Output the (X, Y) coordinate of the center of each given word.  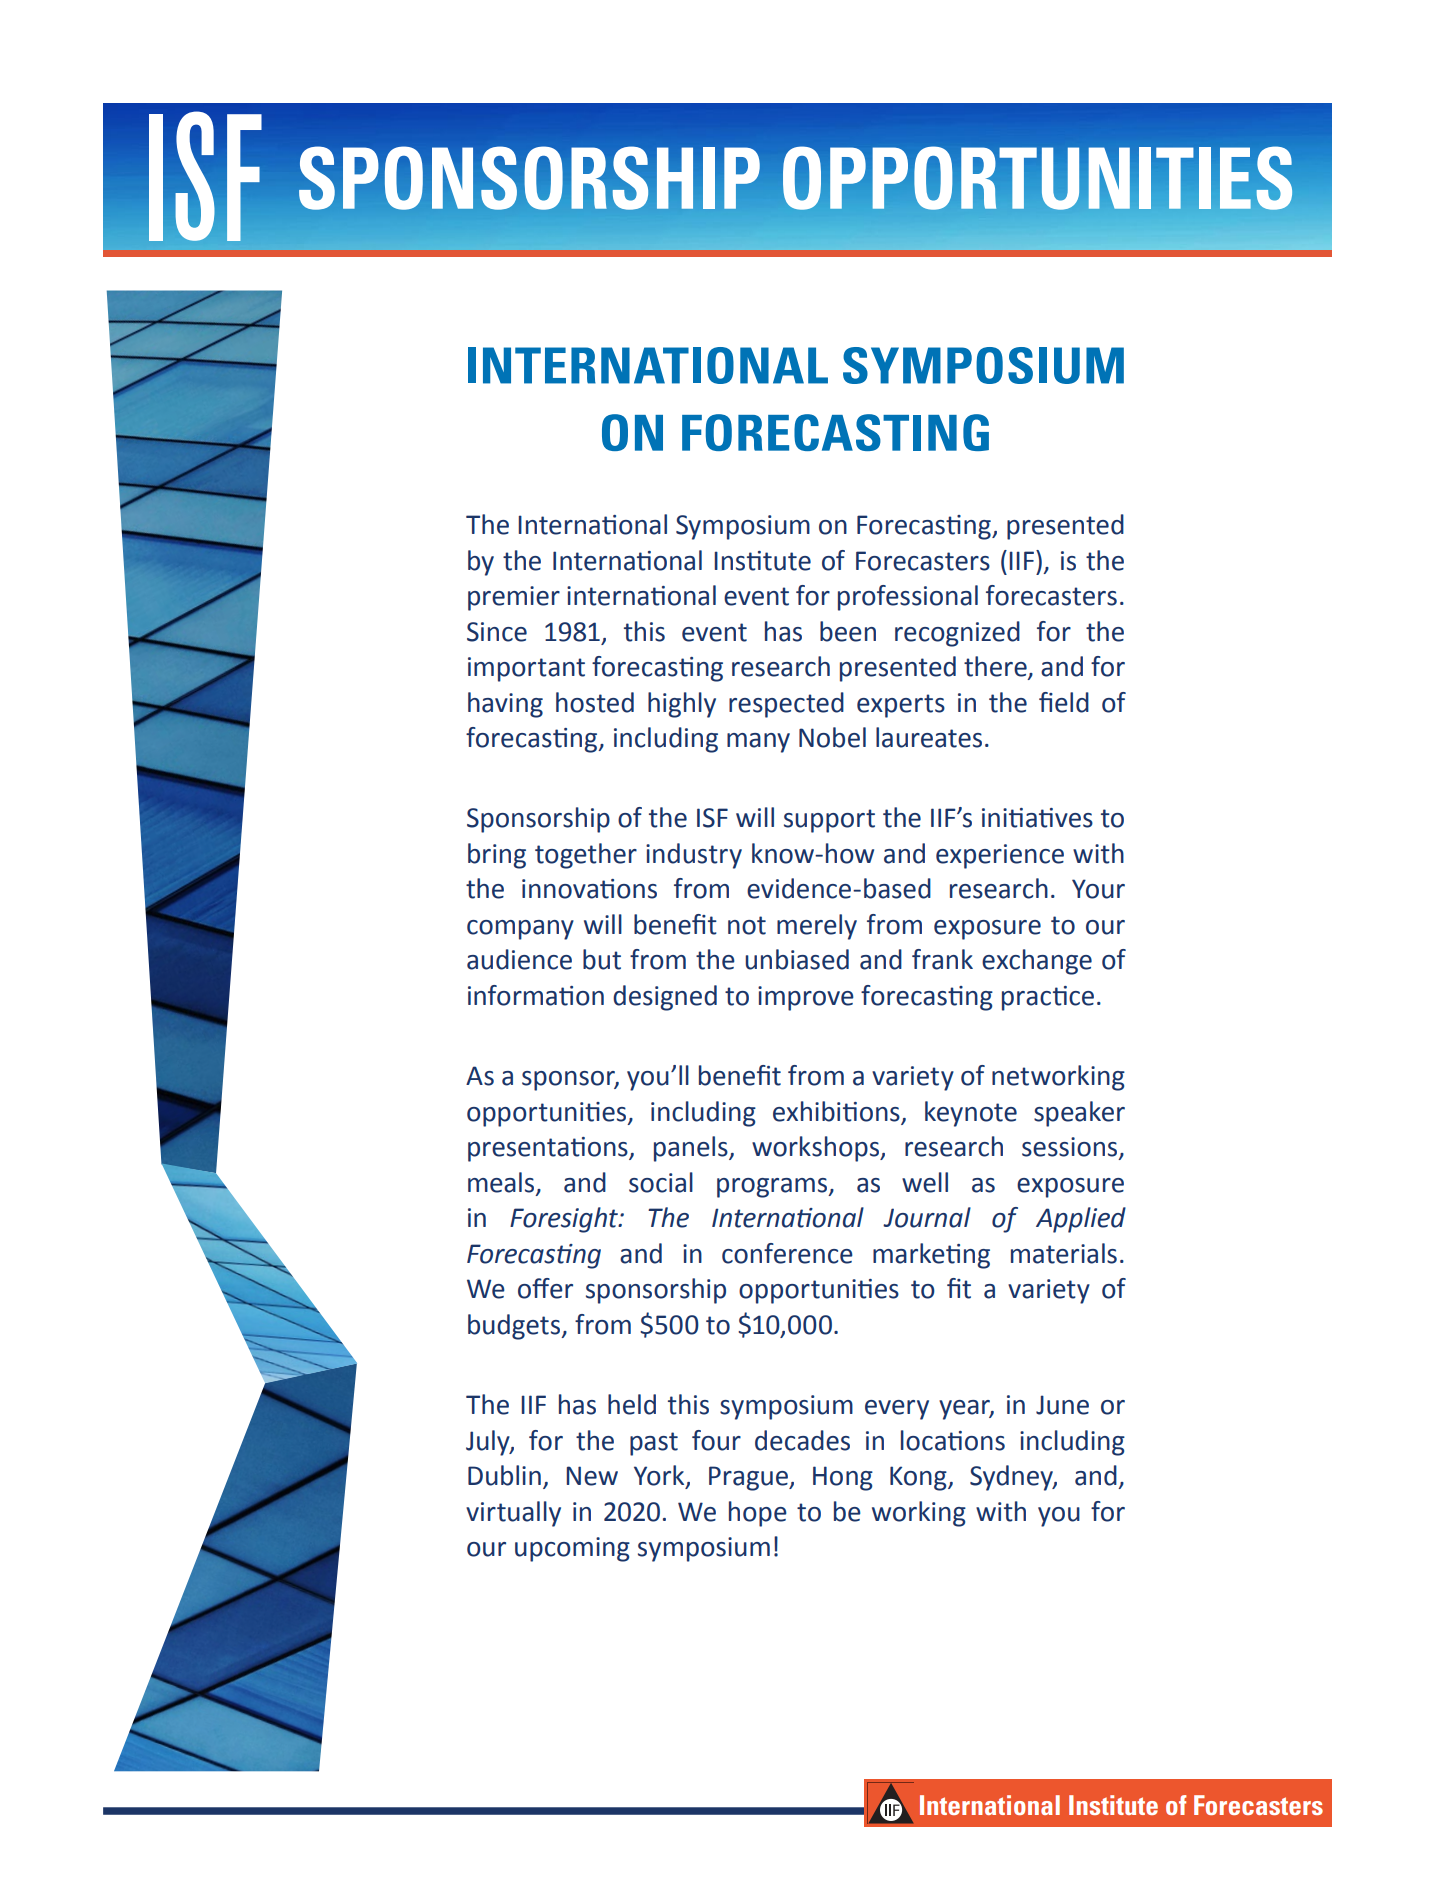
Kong (919, 1478)
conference (787, 1253)
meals (502, 1183)
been (848, 631)
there (996, 667)
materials (1064, 1253)
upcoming (572, 1549)
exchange (1037, 962)
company (520, 930)
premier (514, 598)
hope (758, 1514)
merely (817, 927)
